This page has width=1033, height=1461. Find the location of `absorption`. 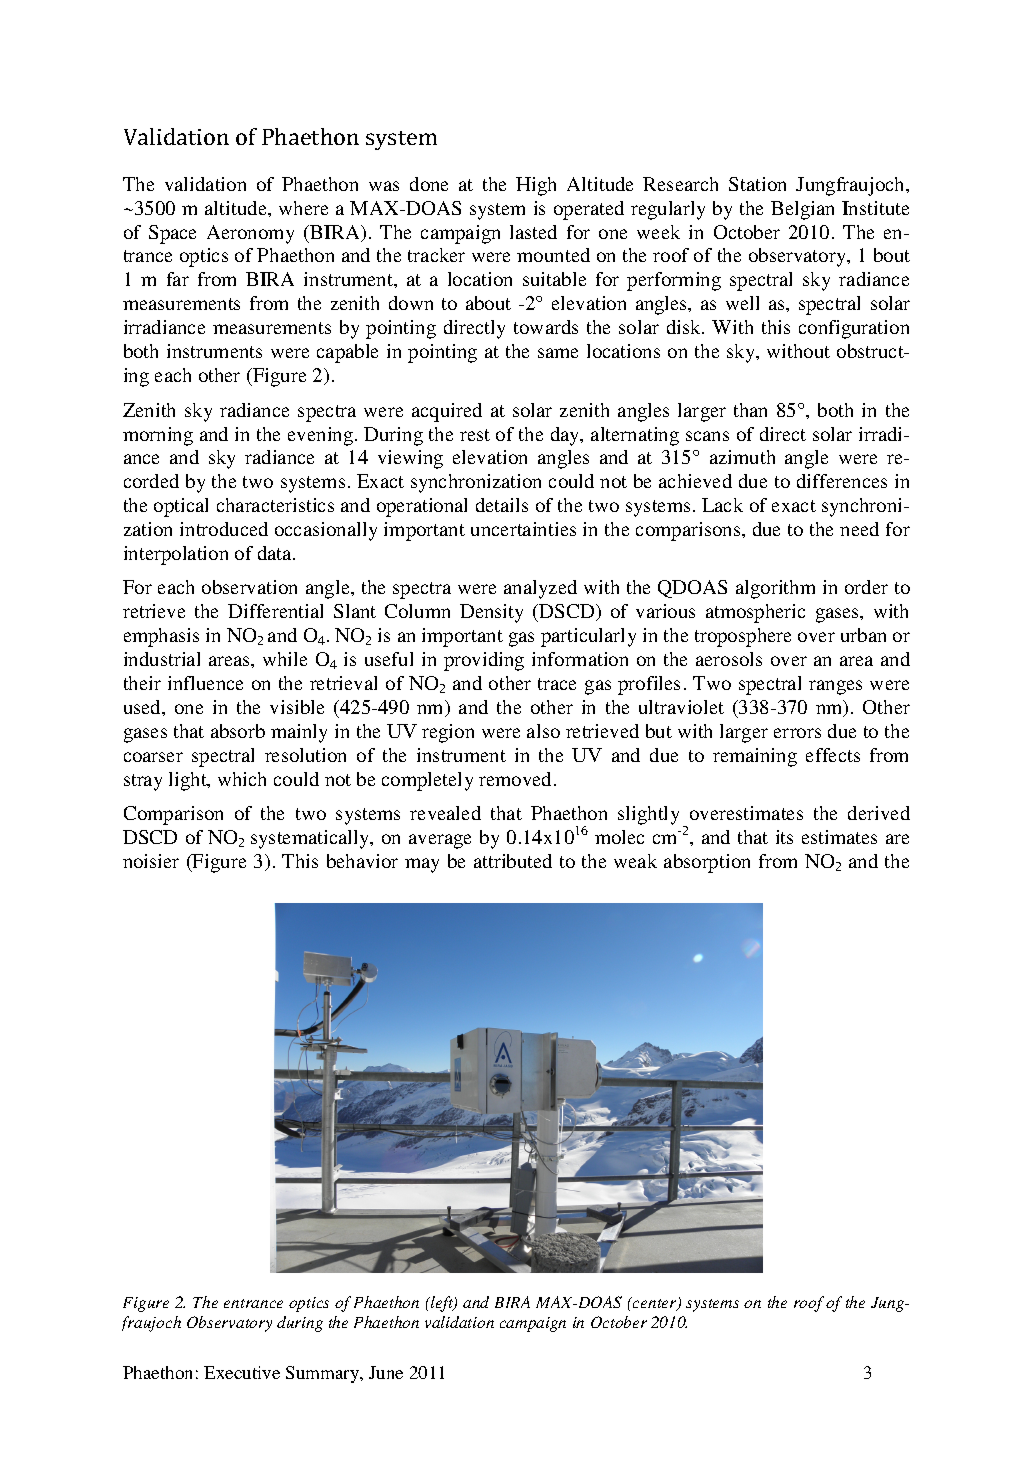

absorption is located at coordinates (707, 863).
